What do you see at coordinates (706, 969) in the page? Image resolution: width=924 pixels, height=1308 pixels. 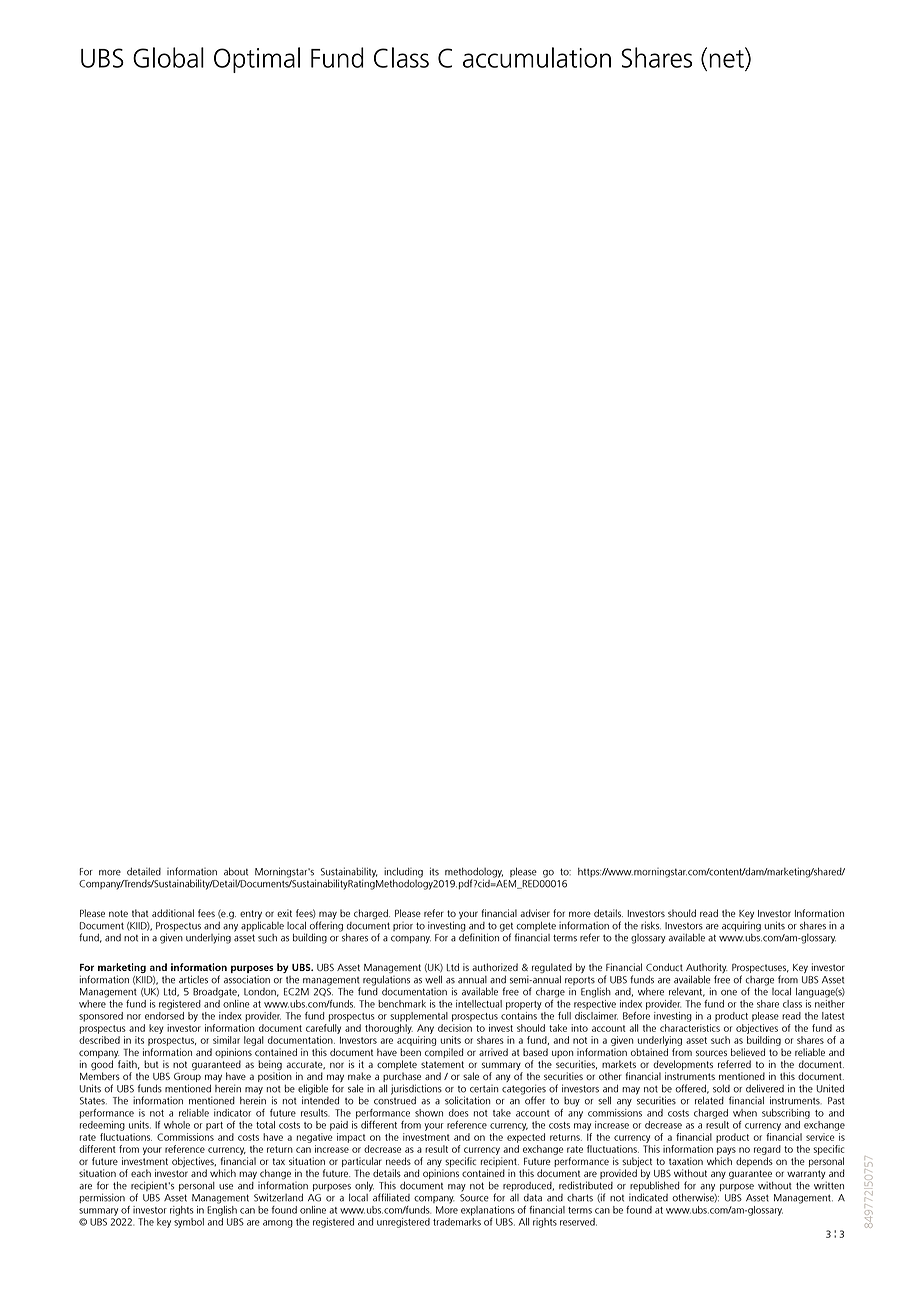 I see `Authority` at bounding box center [706, 969].
